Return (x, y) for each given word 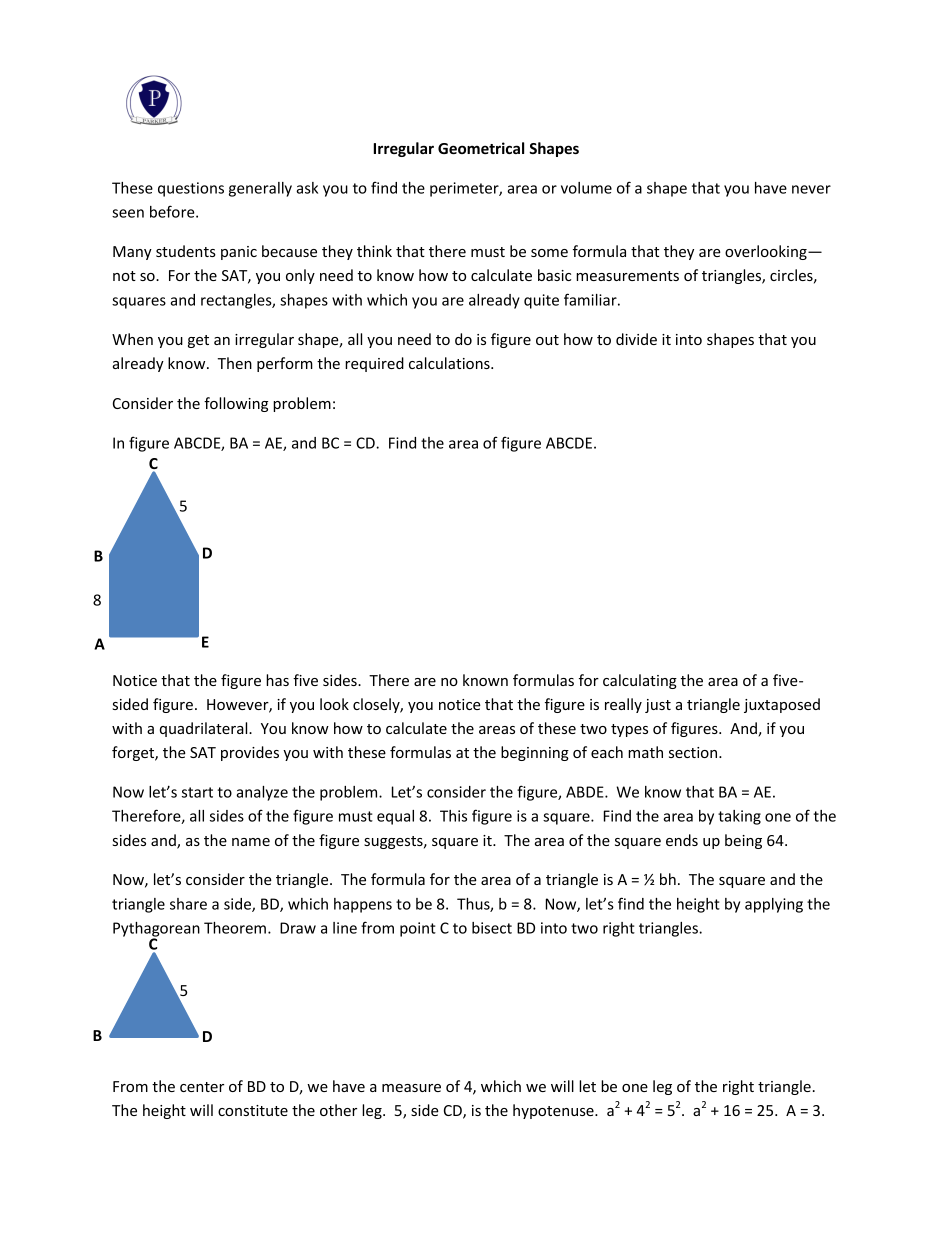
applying (774, 905)
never (811, 189)
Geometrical (481, 148)
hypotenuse (554, 1111)
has (277, 680)
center (202, 1087)
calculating (640, 681)
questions (191, 189)
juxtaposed (782, 705)
